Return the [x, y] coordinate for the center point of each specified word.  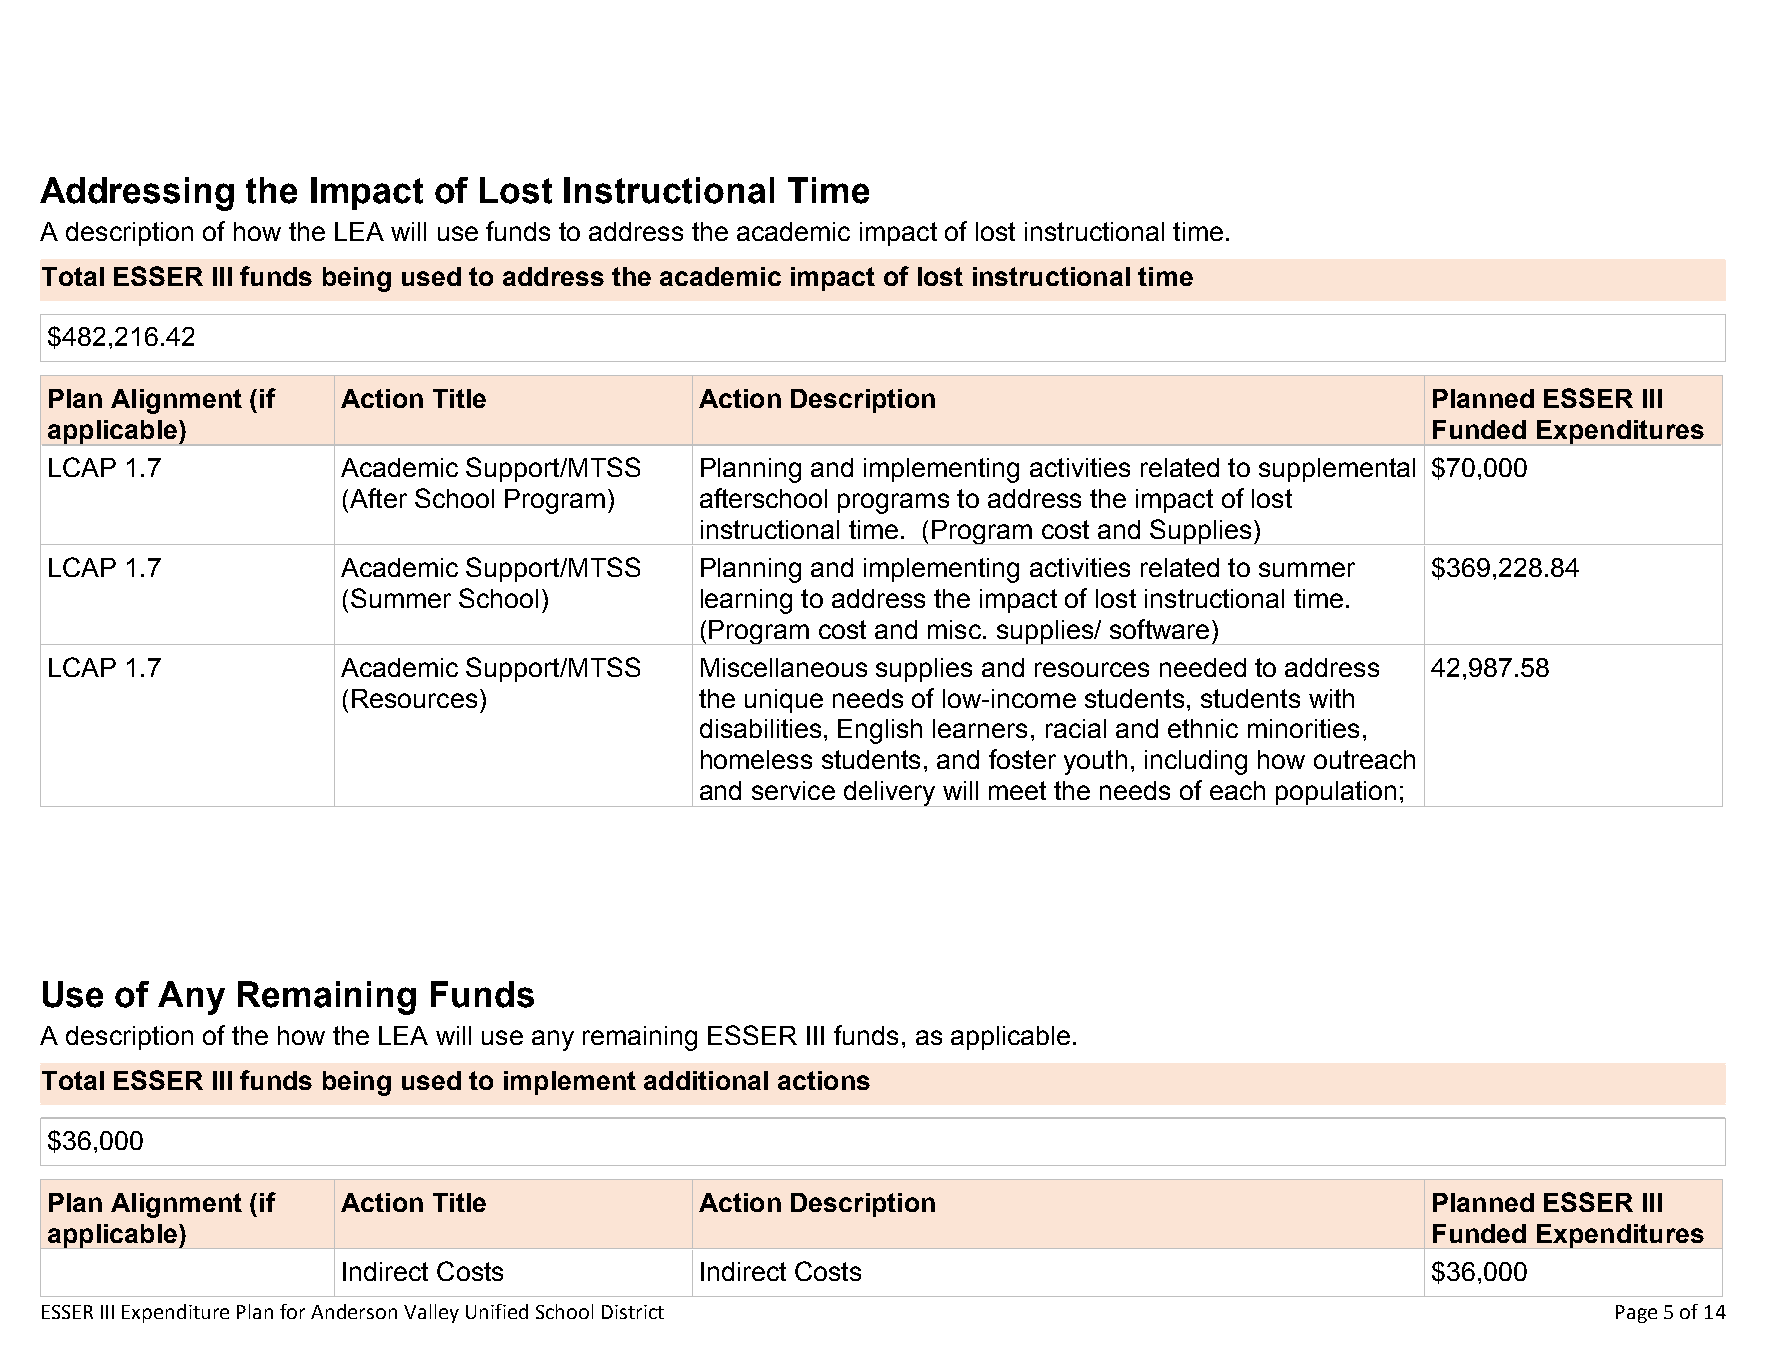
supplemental [1337, 470]
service [793, 790]
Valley [431, 1313]
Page [1636, 1314]
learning [746, 601]
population [1336, 794]
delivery [889, 794]
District [633, 1312]
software [1159, 629]
